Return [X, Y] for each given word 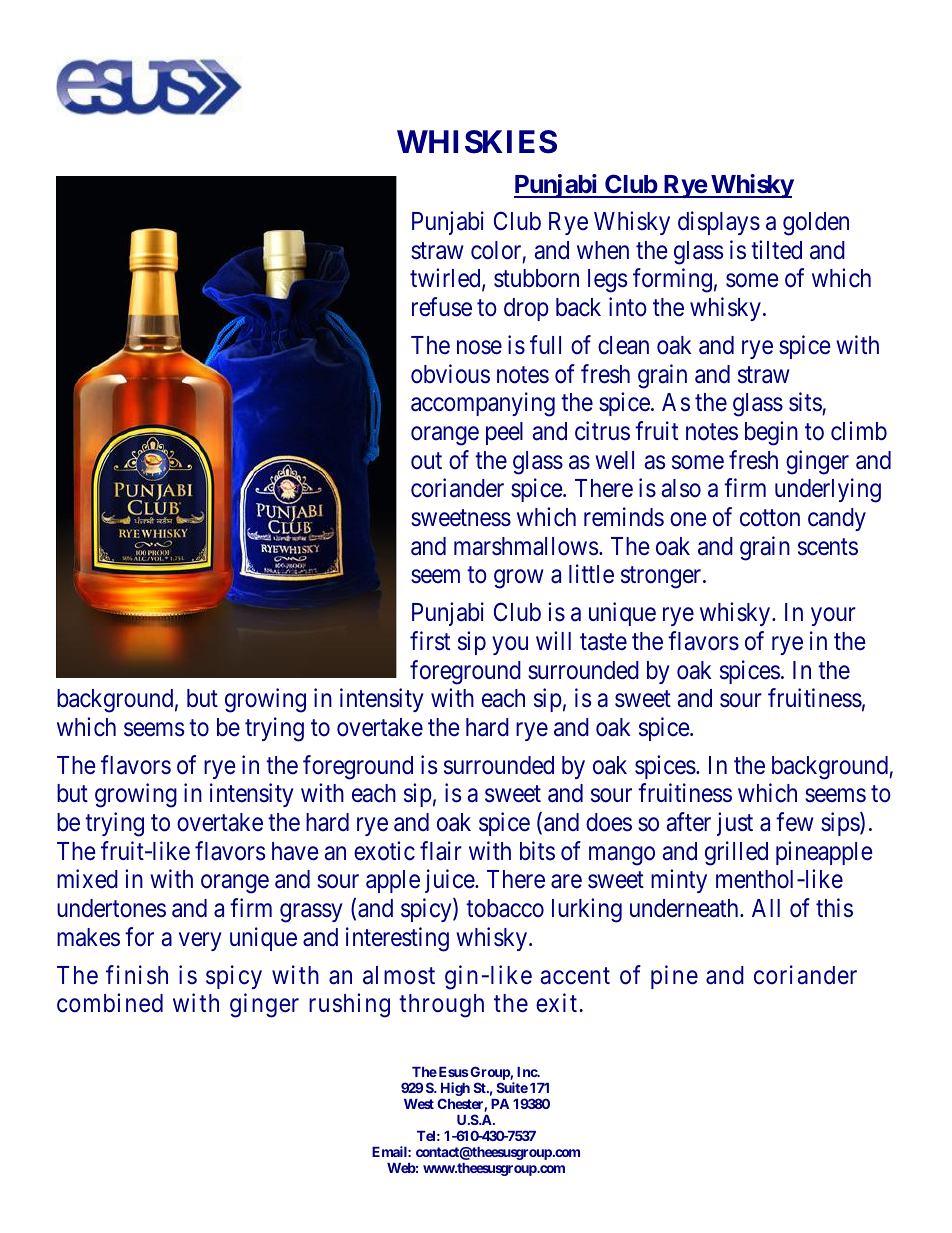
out [426, 461]
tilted [776, 250]
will [553, 640]
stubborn [536, 278]
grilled [736, 853]
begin [771, 433]
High [455, 1090]
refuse [442, 307]
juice [450, 881]
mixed [87, 879]
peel [504, 433]
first [430, 641]
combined [110, 1003]
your [833, 617]
